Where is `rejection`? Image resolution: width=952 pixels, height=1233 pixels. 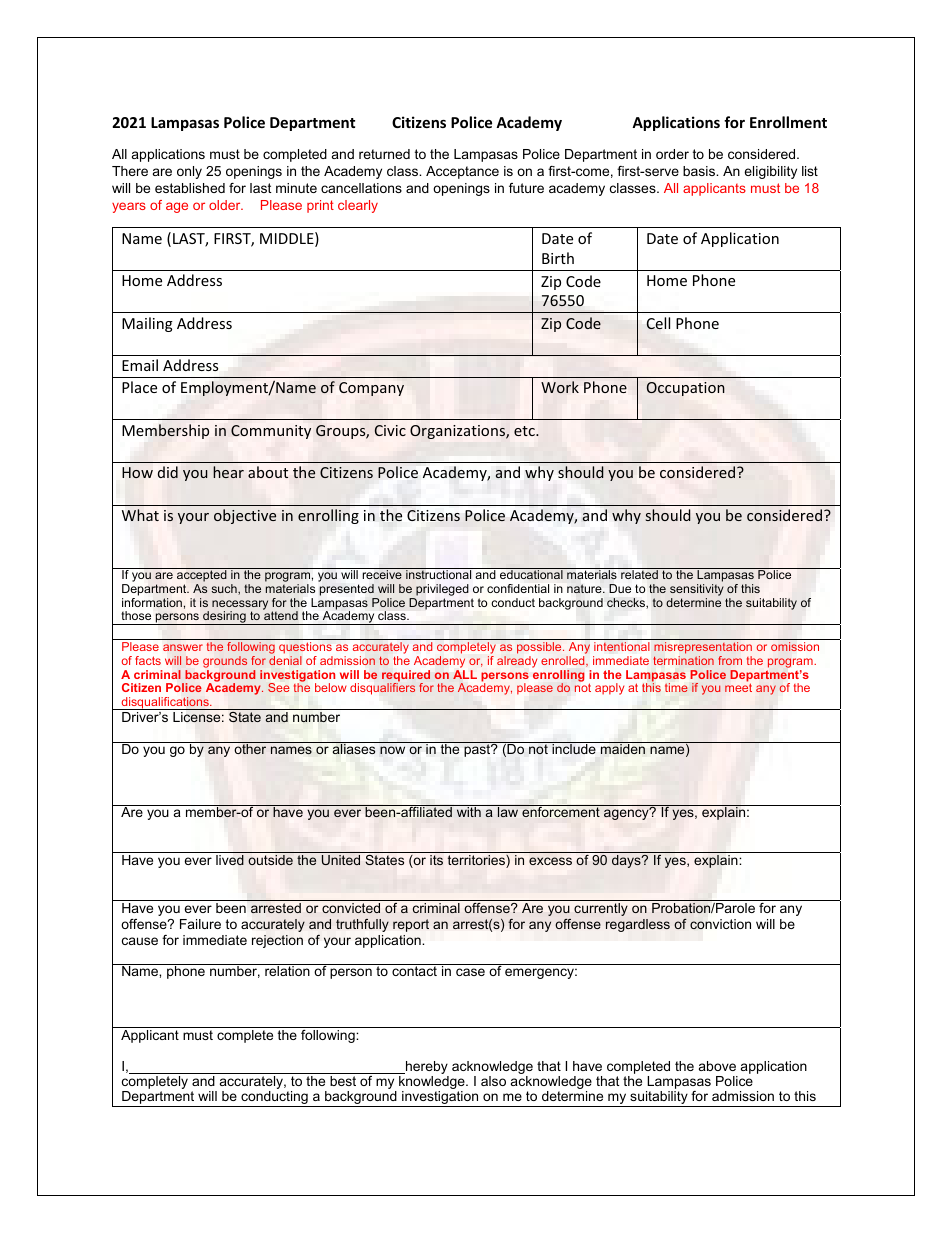
rejection is located at coordinates (277, 941).
